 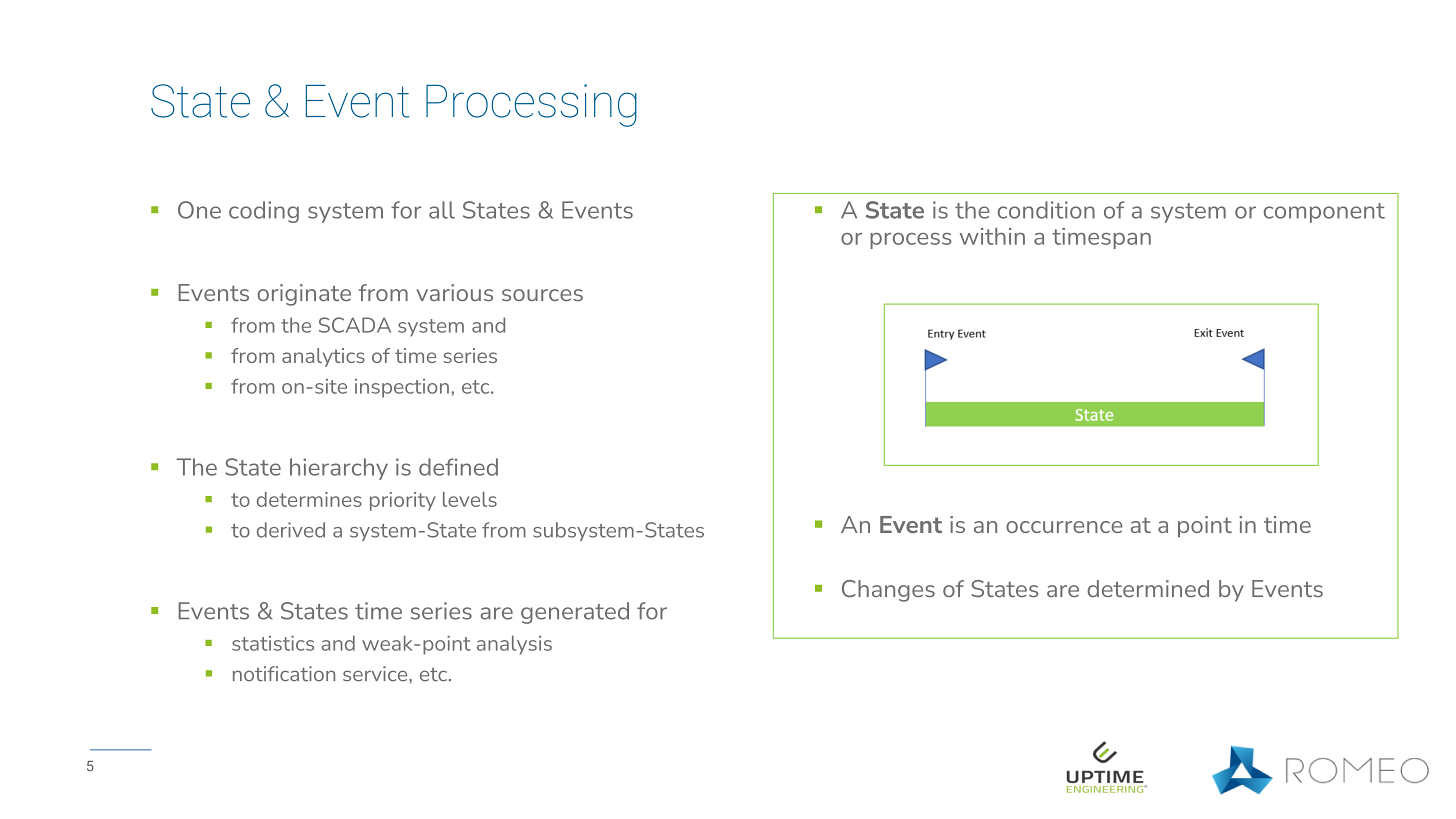 What do you see at coordinates (888, 591) in the document?
I see `Changes` at bounding box center [888, 591].
